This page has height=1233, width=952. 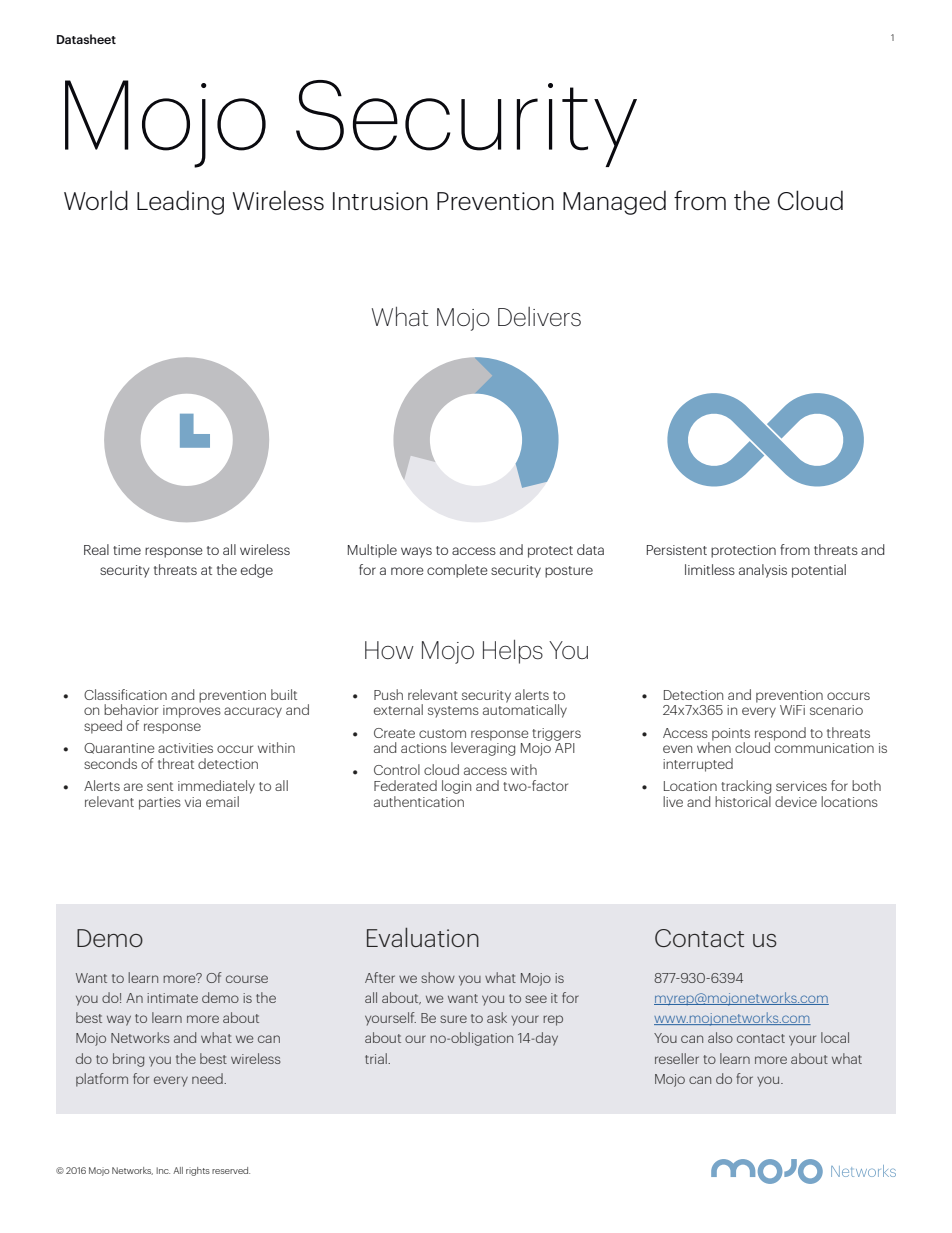 I want to click on trial, so click(x=377, y=1058).
